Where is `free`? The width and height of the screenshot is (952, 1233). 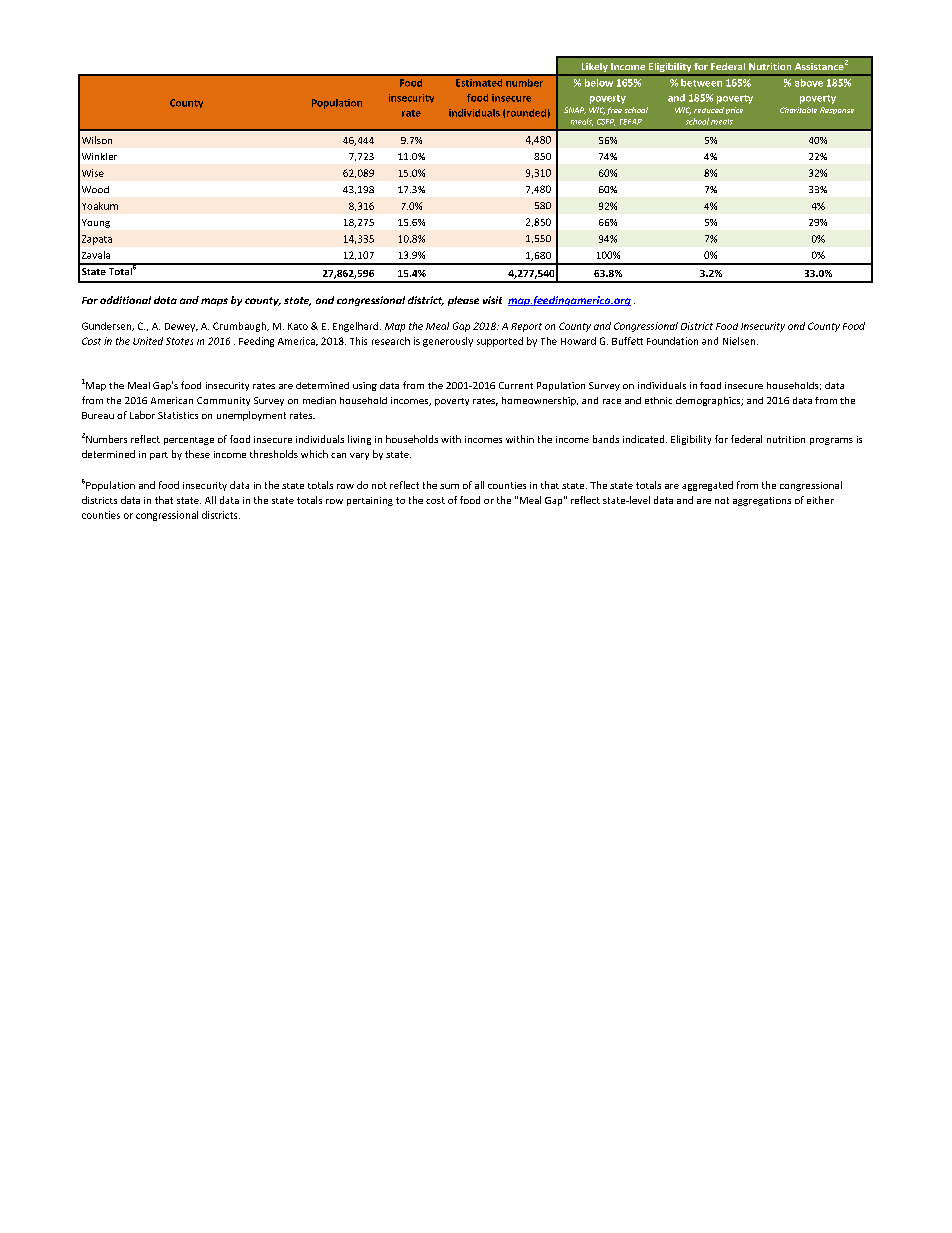 free is located at coordinates (614, 111).
